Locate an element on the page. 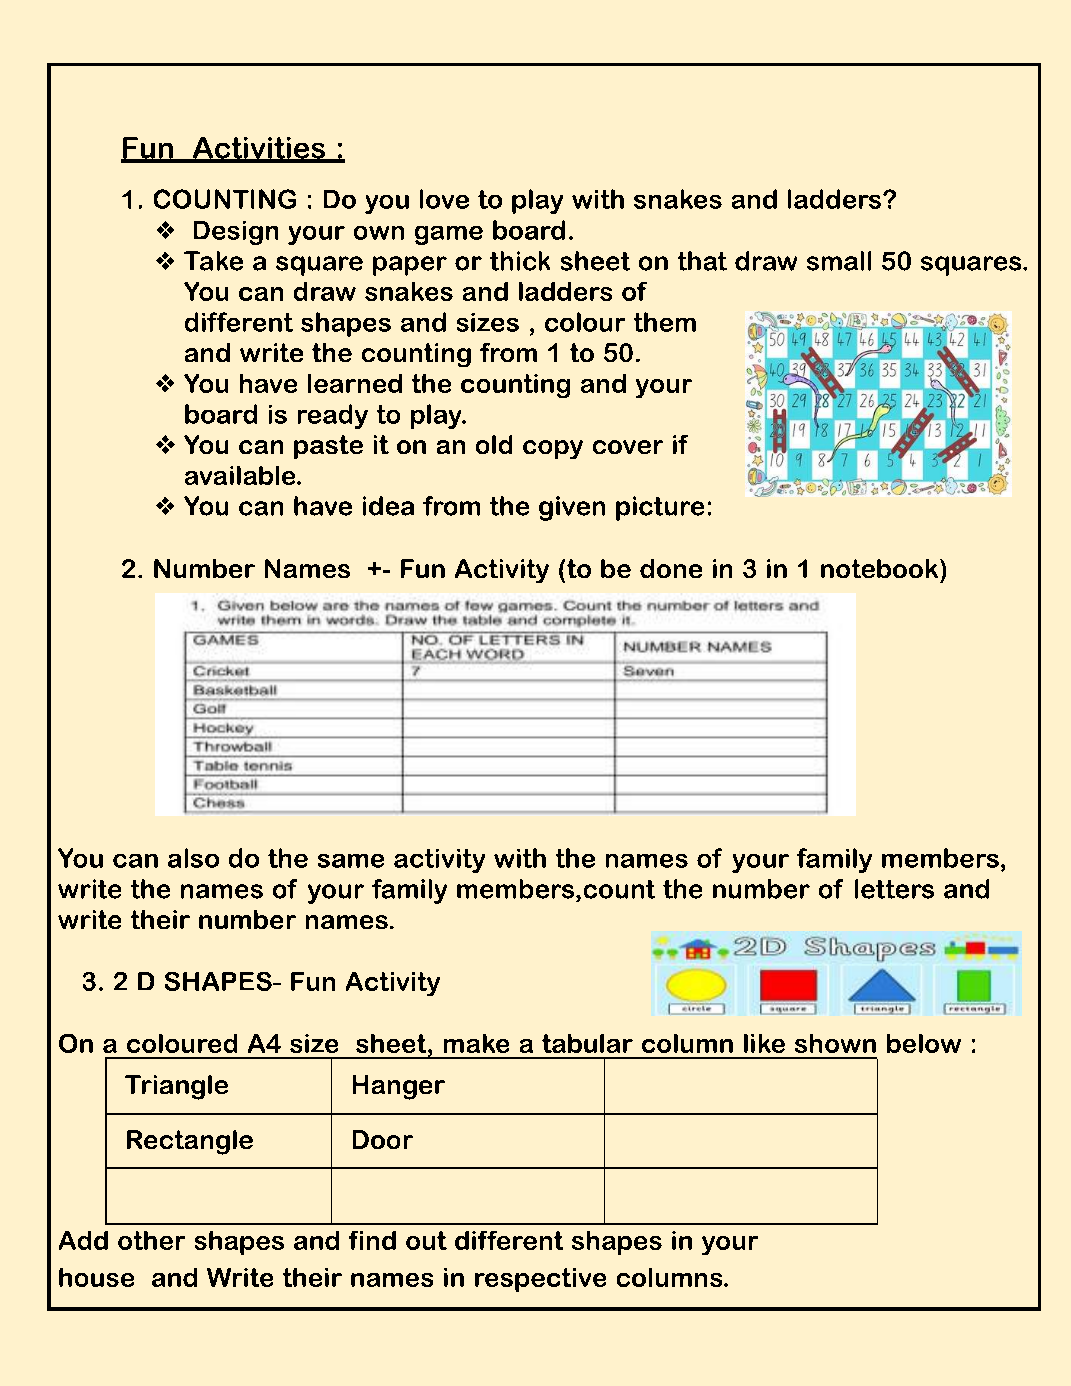 This image has height=1386, width=1071. available is located at coordinates (241, 475).
